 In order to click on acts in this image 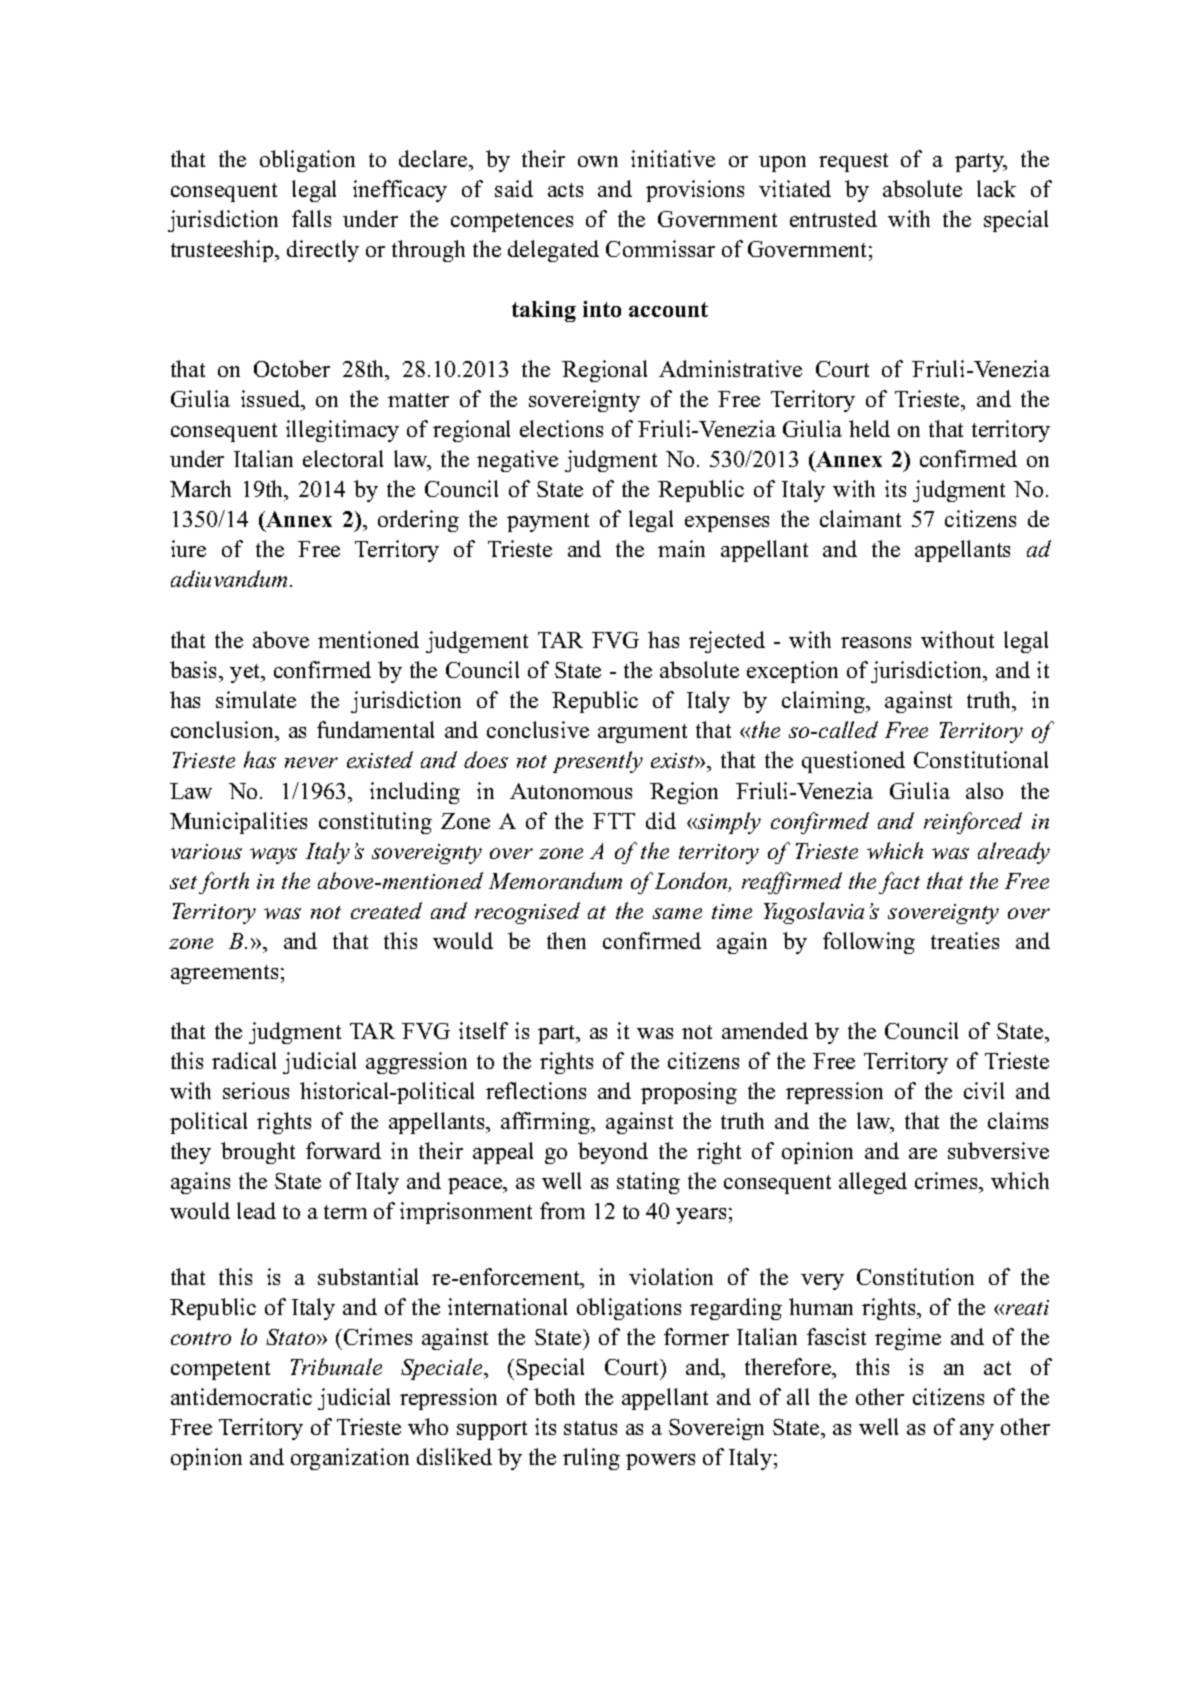, I will do `click(565, 190)`.
